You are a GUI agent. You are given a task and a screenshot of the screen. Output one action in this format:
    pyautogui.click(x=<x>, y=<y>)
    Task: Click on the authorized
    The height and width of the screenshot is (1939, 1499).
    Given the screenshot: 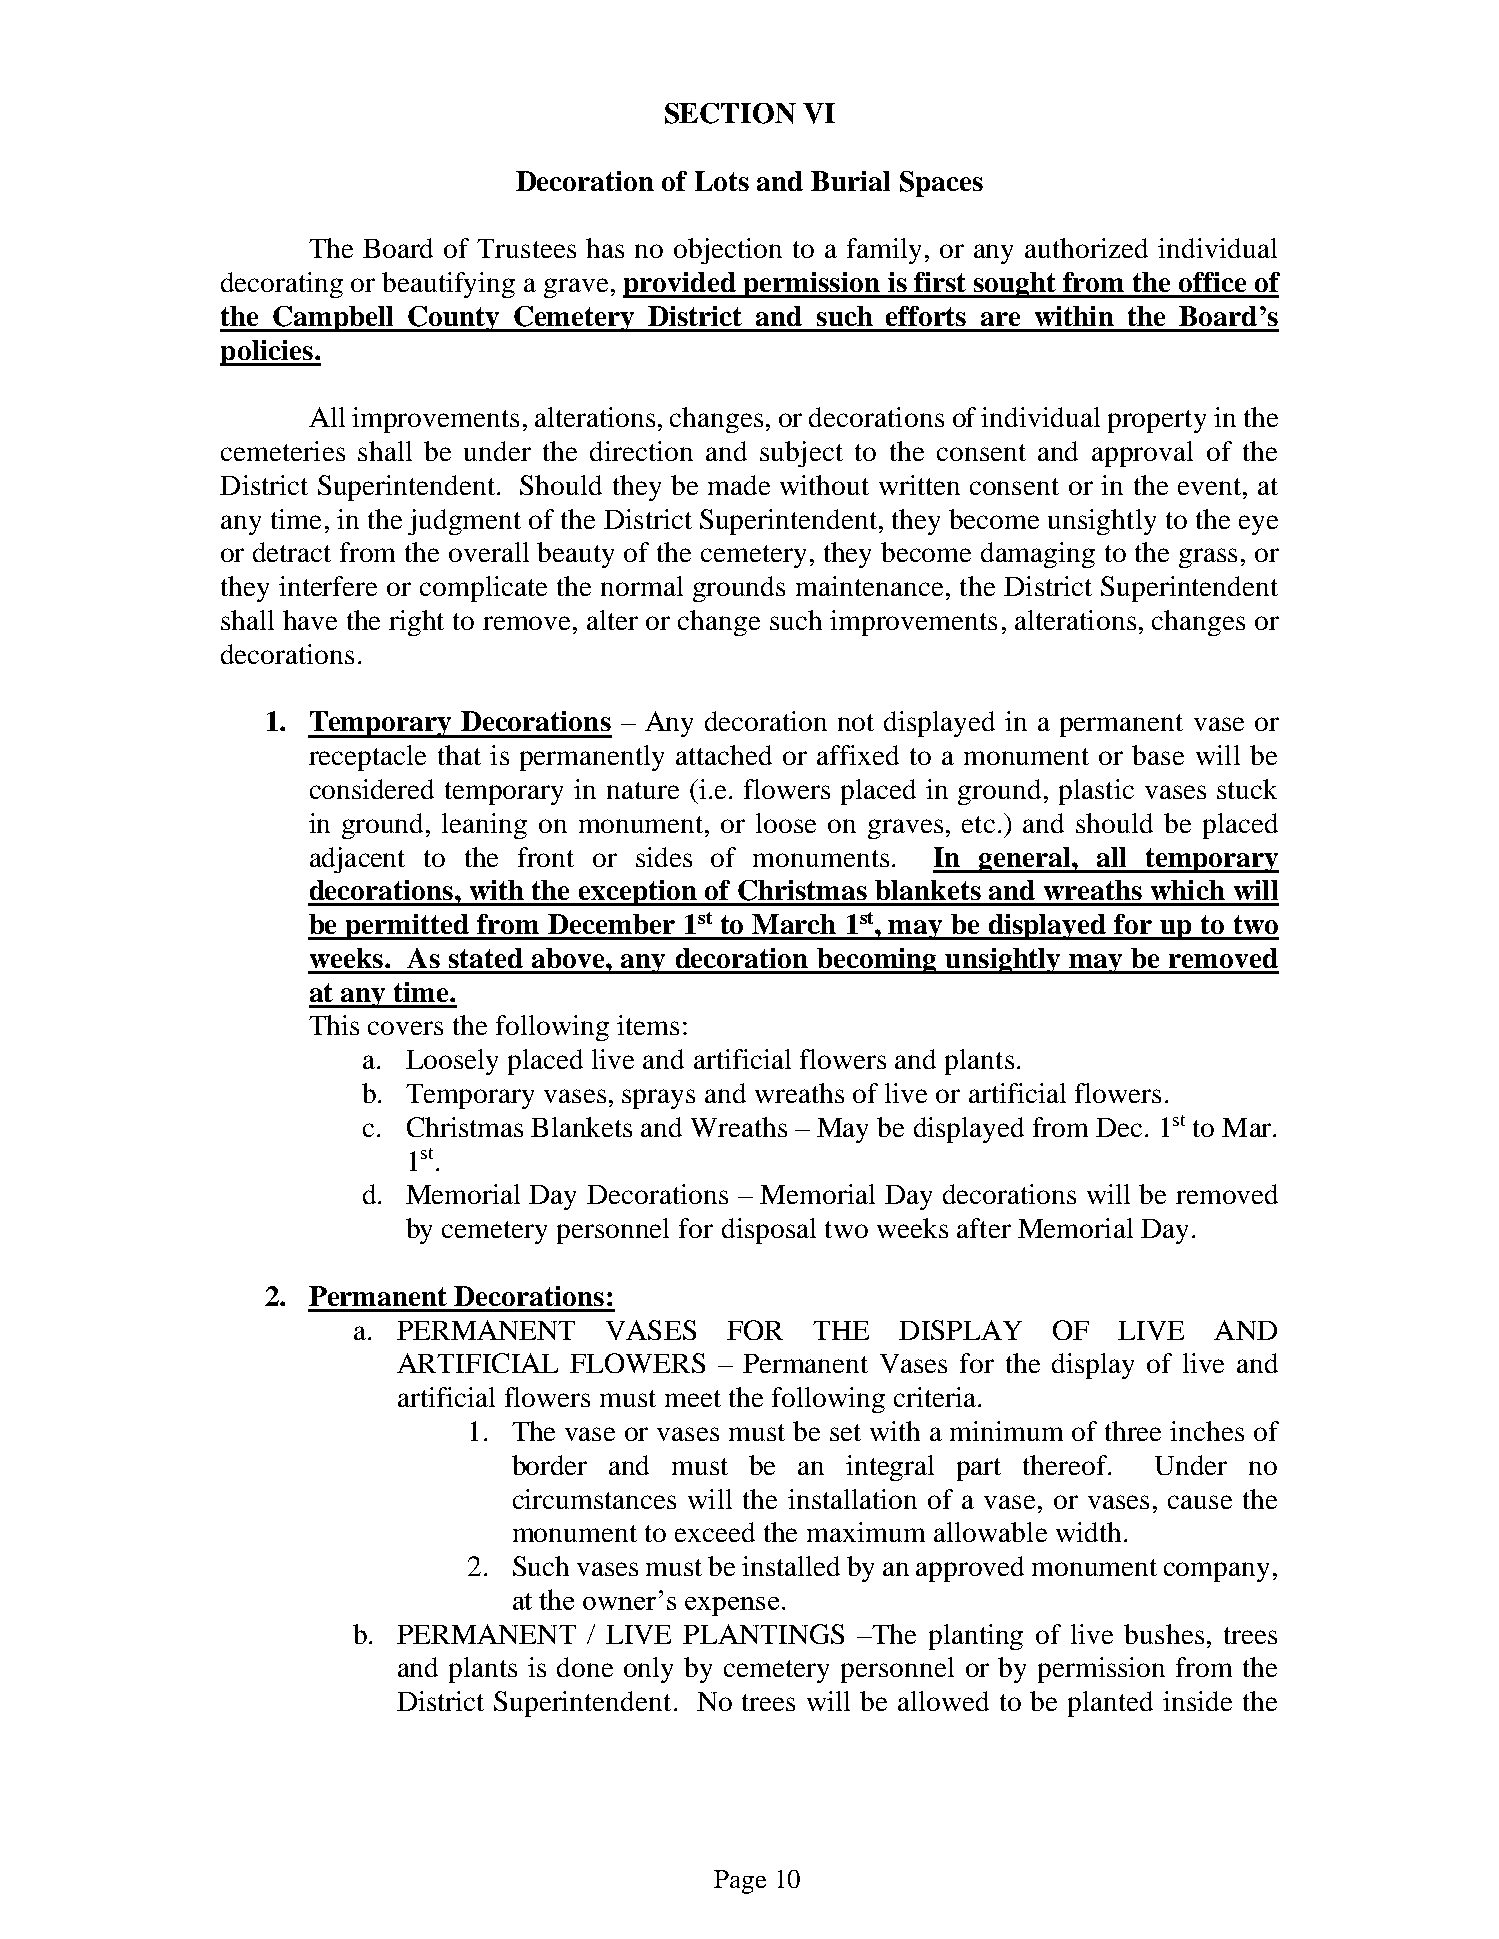 What is the action you would take?
    pyautogui.click(x=1086, y=248)
